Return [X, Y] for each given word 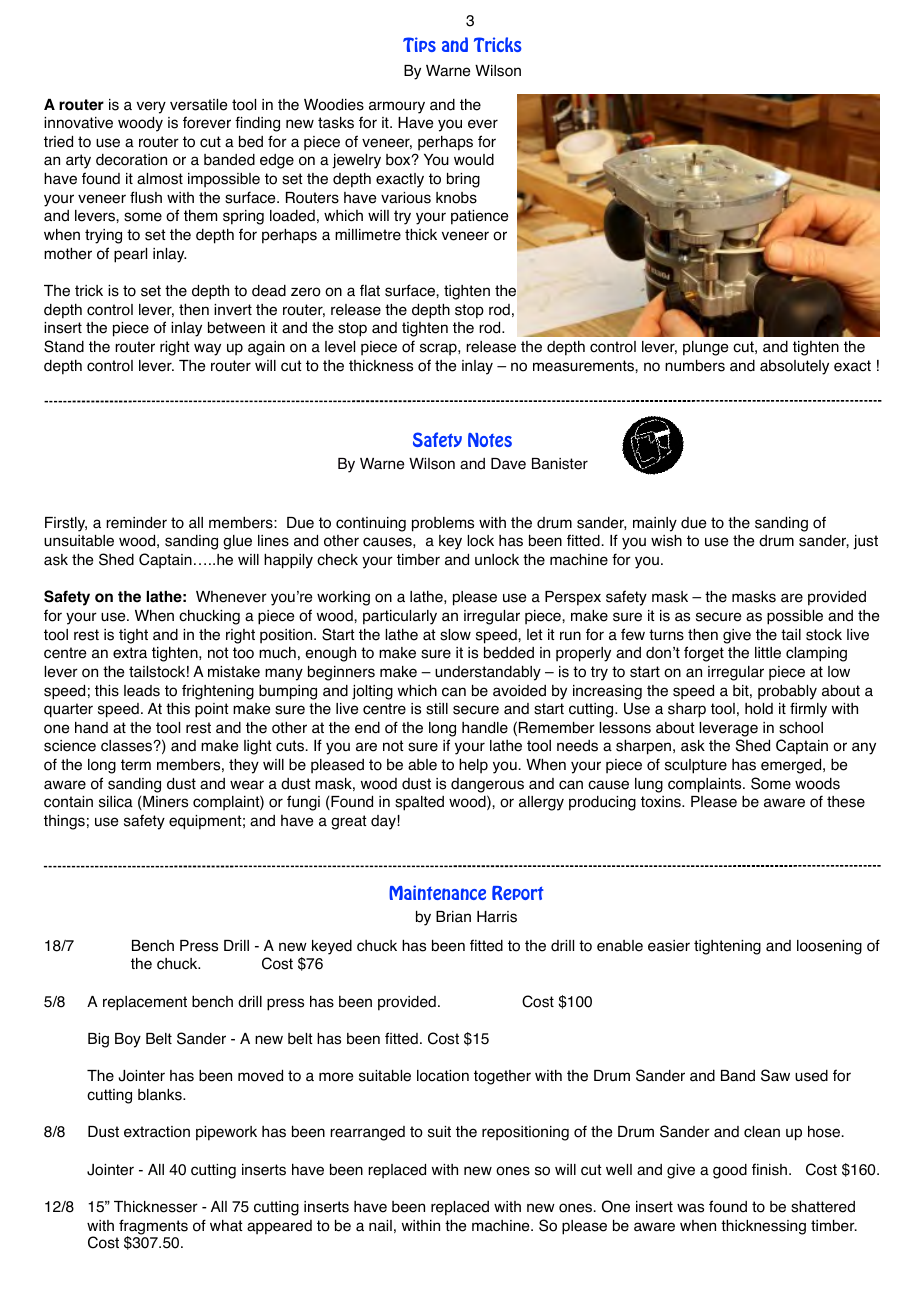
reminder [136, 523]
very [151, 107]
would [474, 160]
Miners [164, 803]
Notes [490, 440]
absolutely [794, 367]
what [226, 1226]
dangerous [487, 785]
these [846, 802]
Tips [419, 44]
